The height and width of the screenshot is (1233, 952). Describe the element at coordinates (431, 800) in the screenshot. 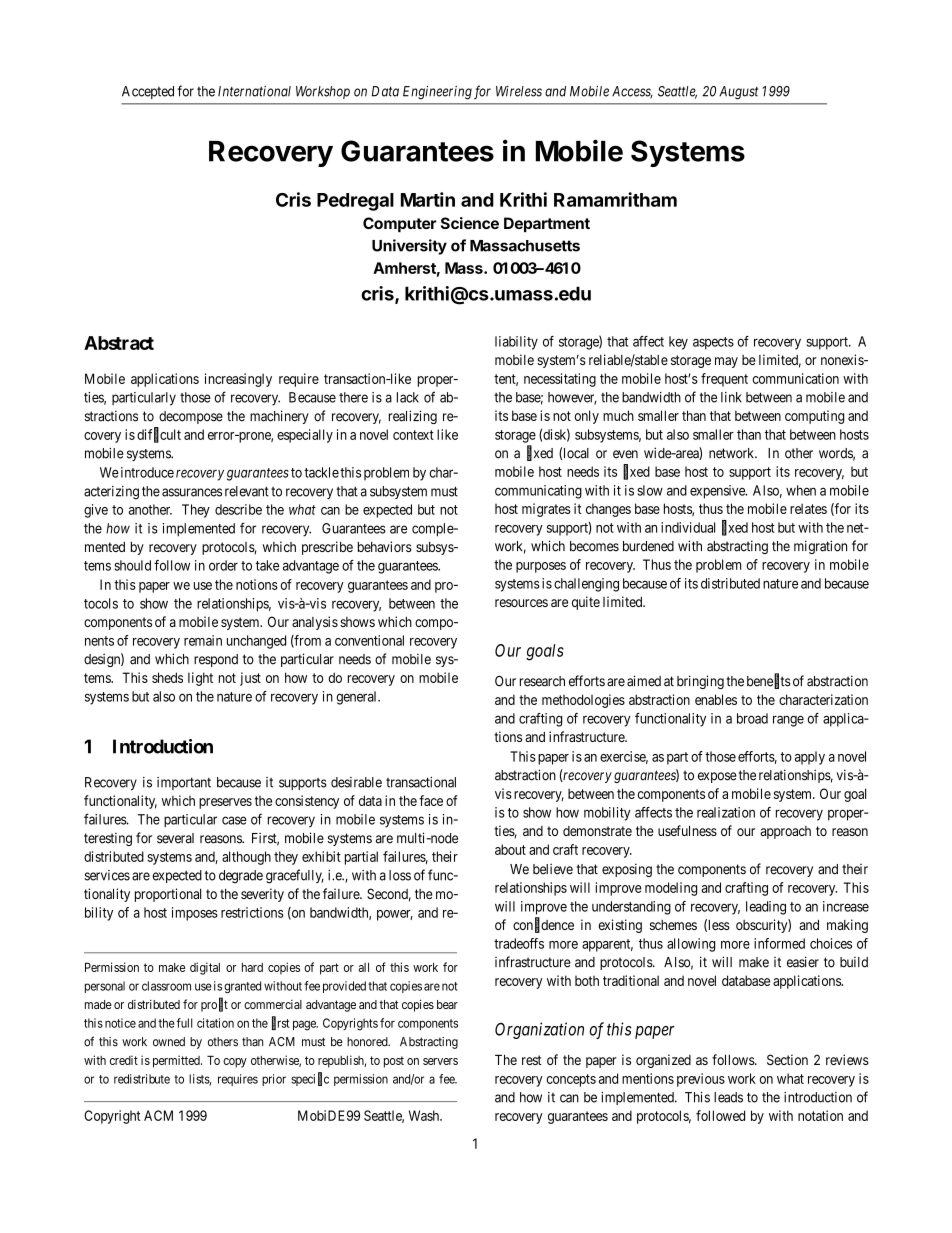

I see `face` at that location.
